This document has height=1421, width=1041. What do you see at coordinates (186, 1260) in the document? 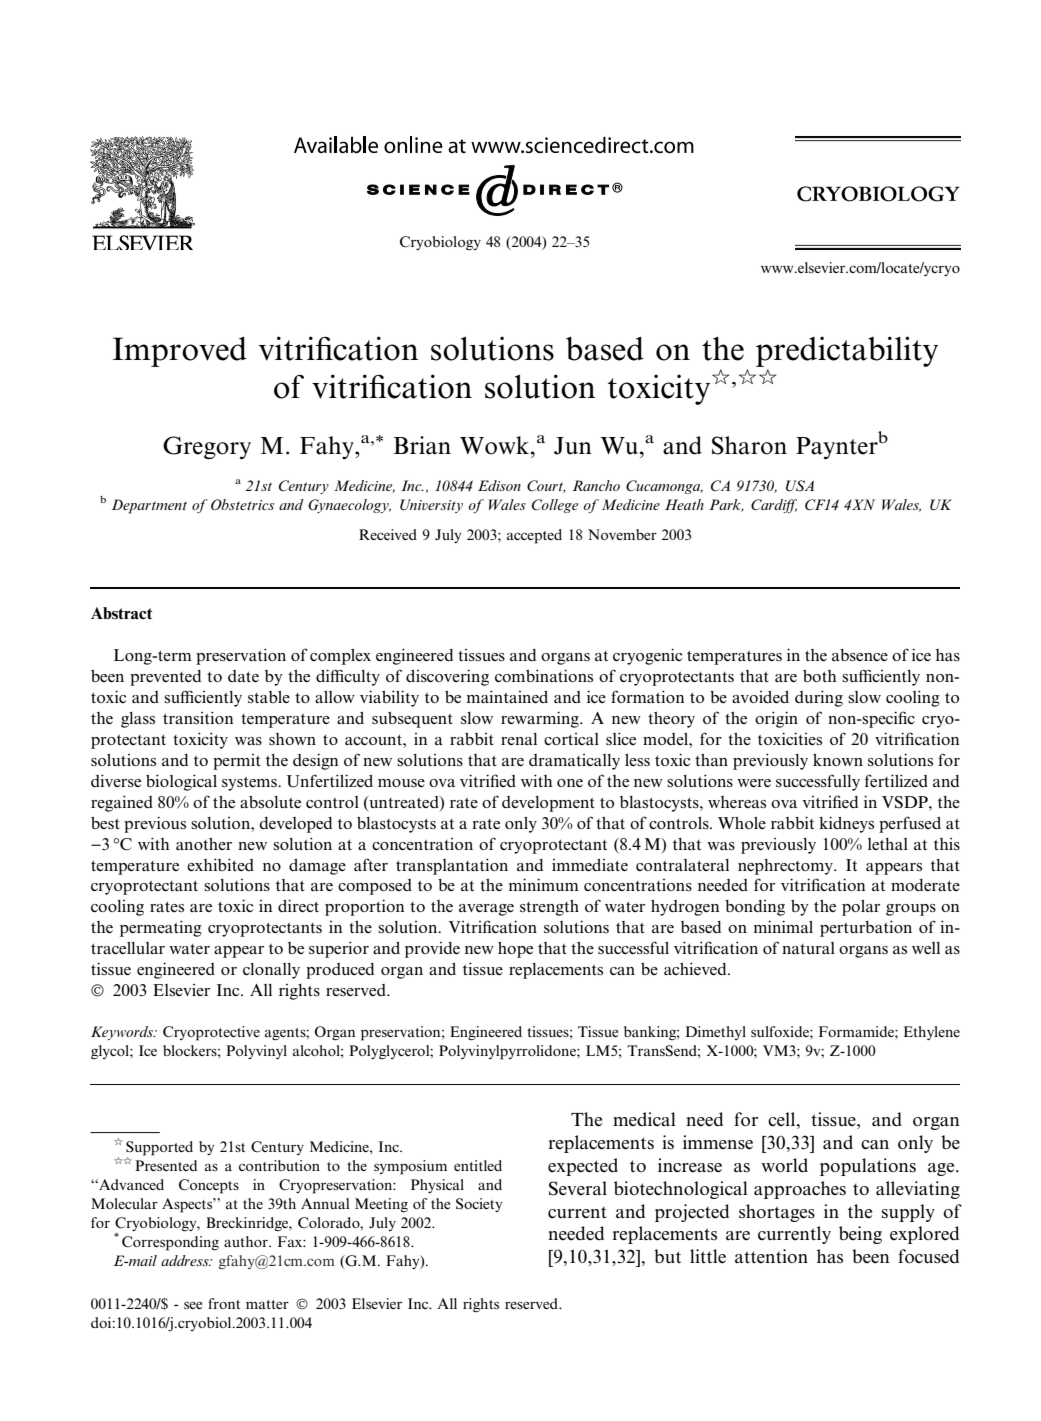
I see `address` at bounding box center [186, 1260].
